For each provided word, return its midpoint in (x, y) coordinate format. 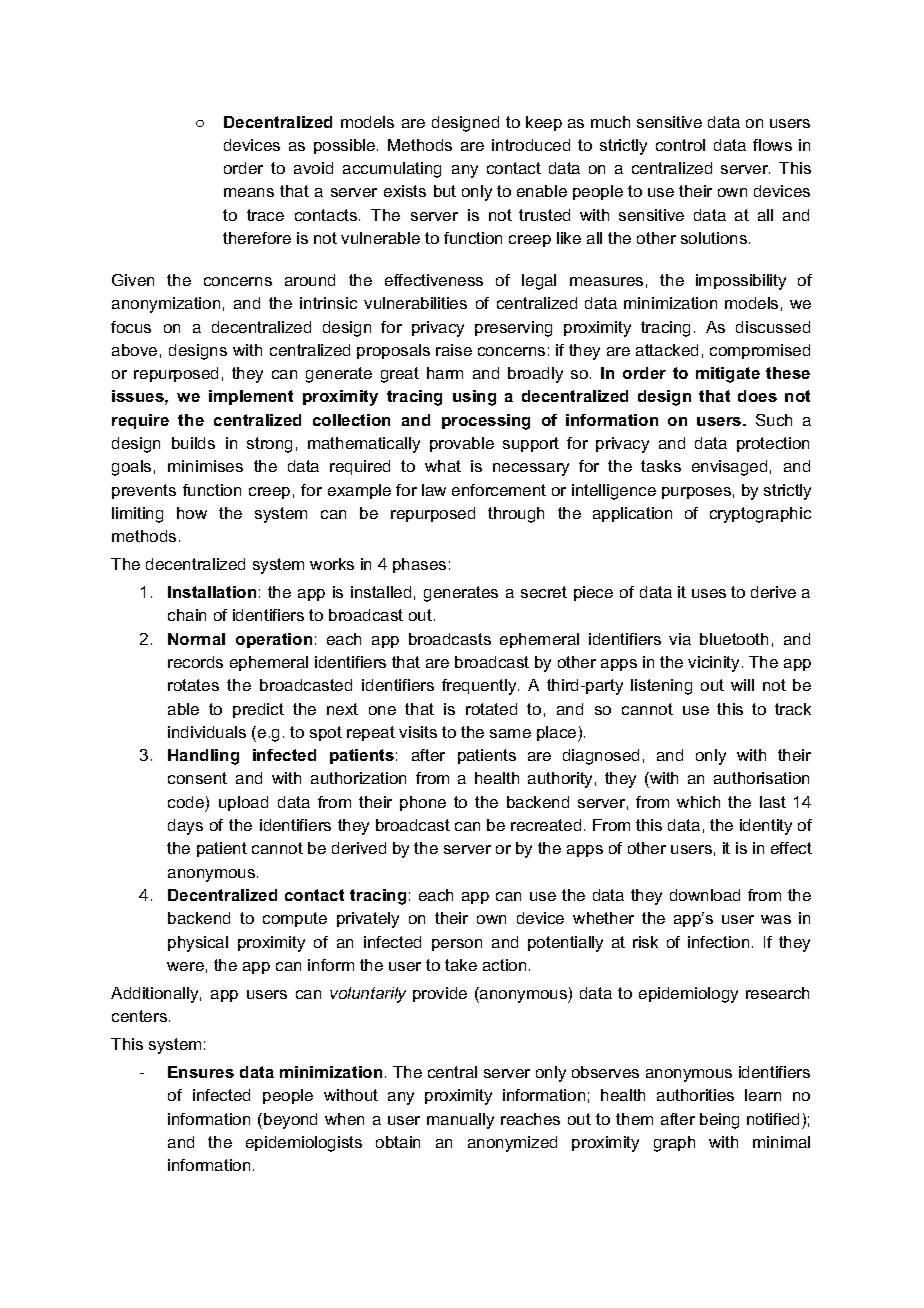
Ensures (201, 1072)
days (185, 827)
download (705, 895)
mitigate (728, 375)
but (445, 191)
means (249, 192)
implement (251, 397)
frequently (480, 687)
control (680, 145)
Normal (196, 639)
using (474, 398)
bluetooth (734, 639)
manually (460, 1121)
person (457, 945)
